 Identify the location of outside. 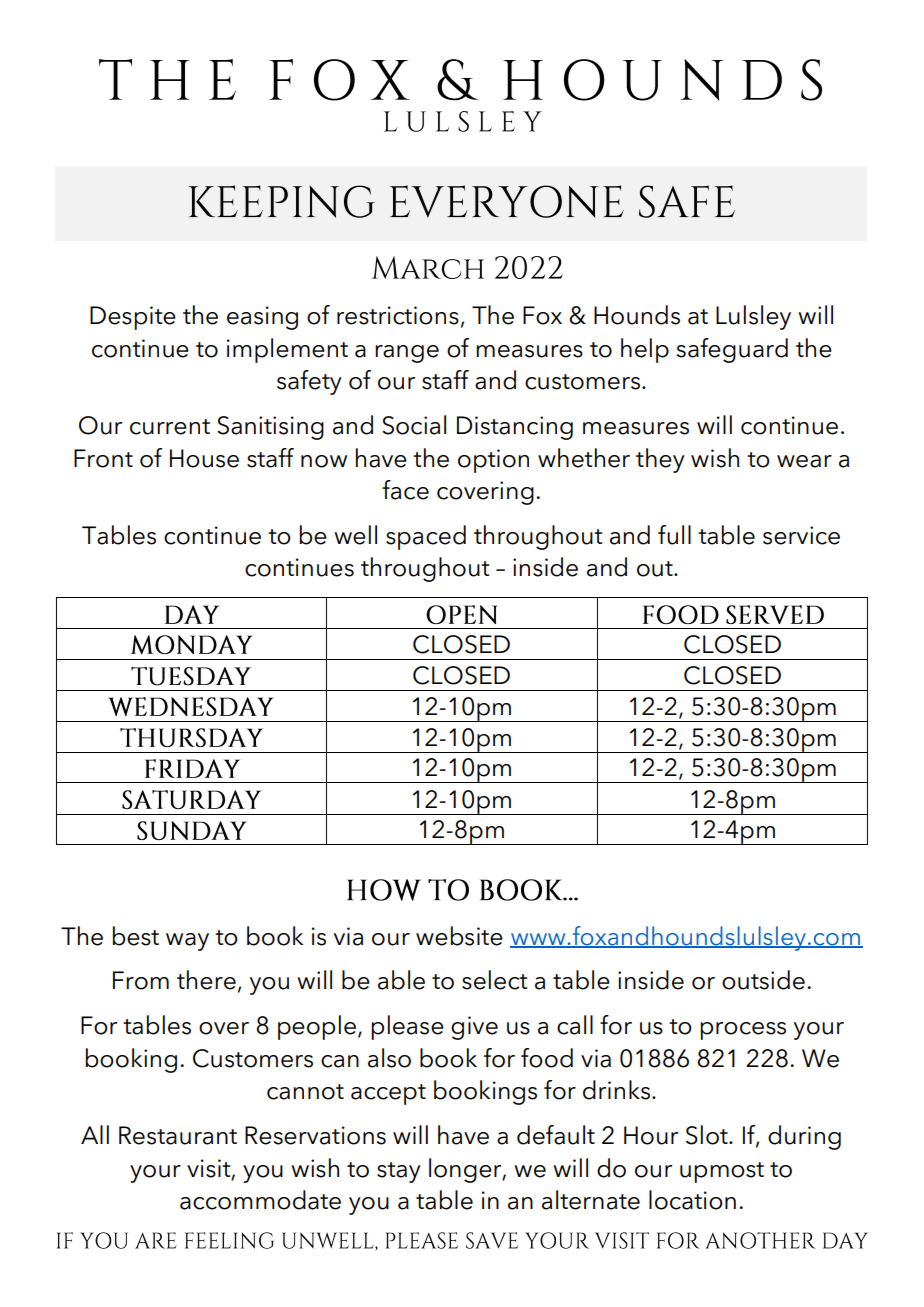
(763, 980).
